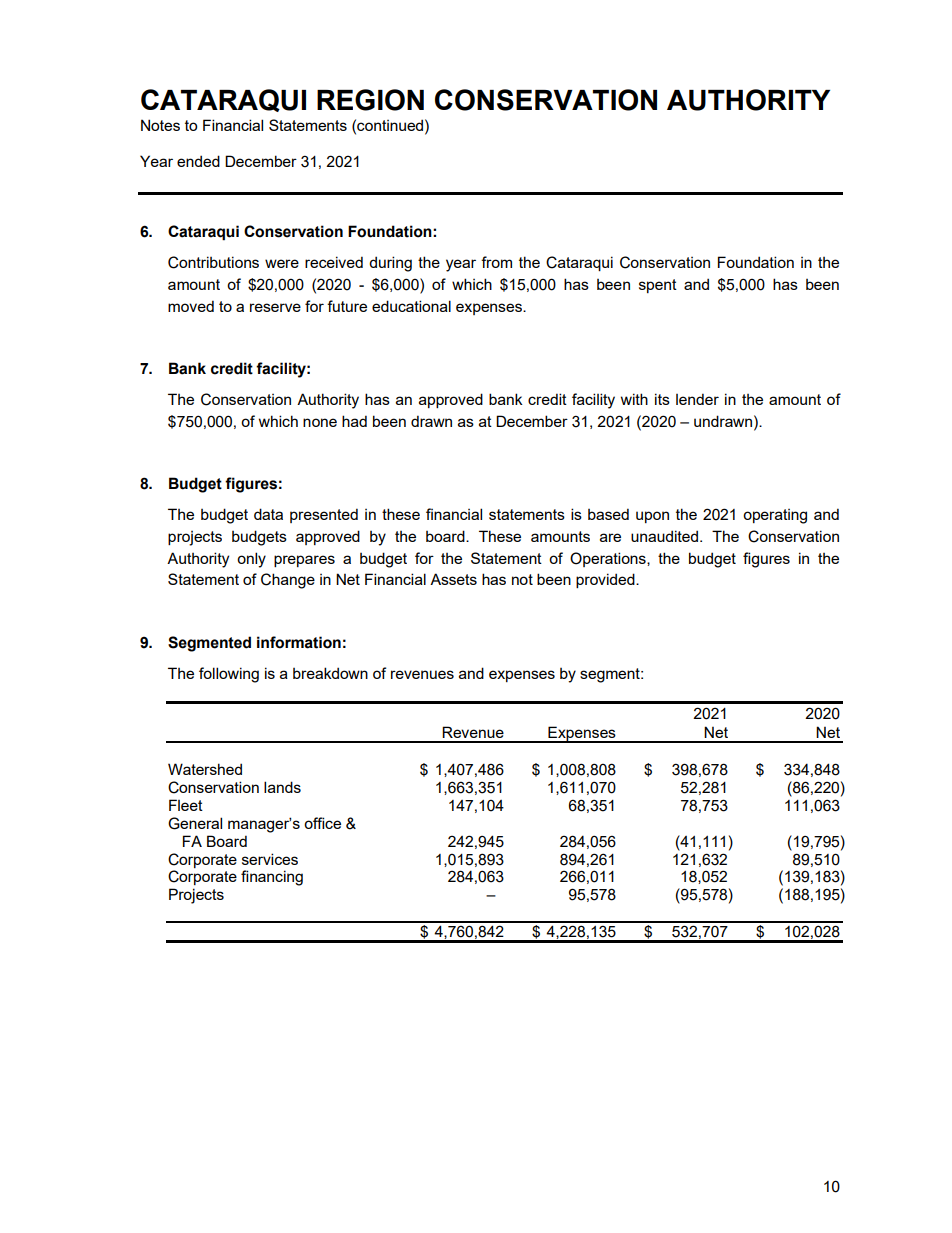 Image resolution: width=952 pixels, height=1233 pixels. I want to click on REGION, so click(370, 100).
